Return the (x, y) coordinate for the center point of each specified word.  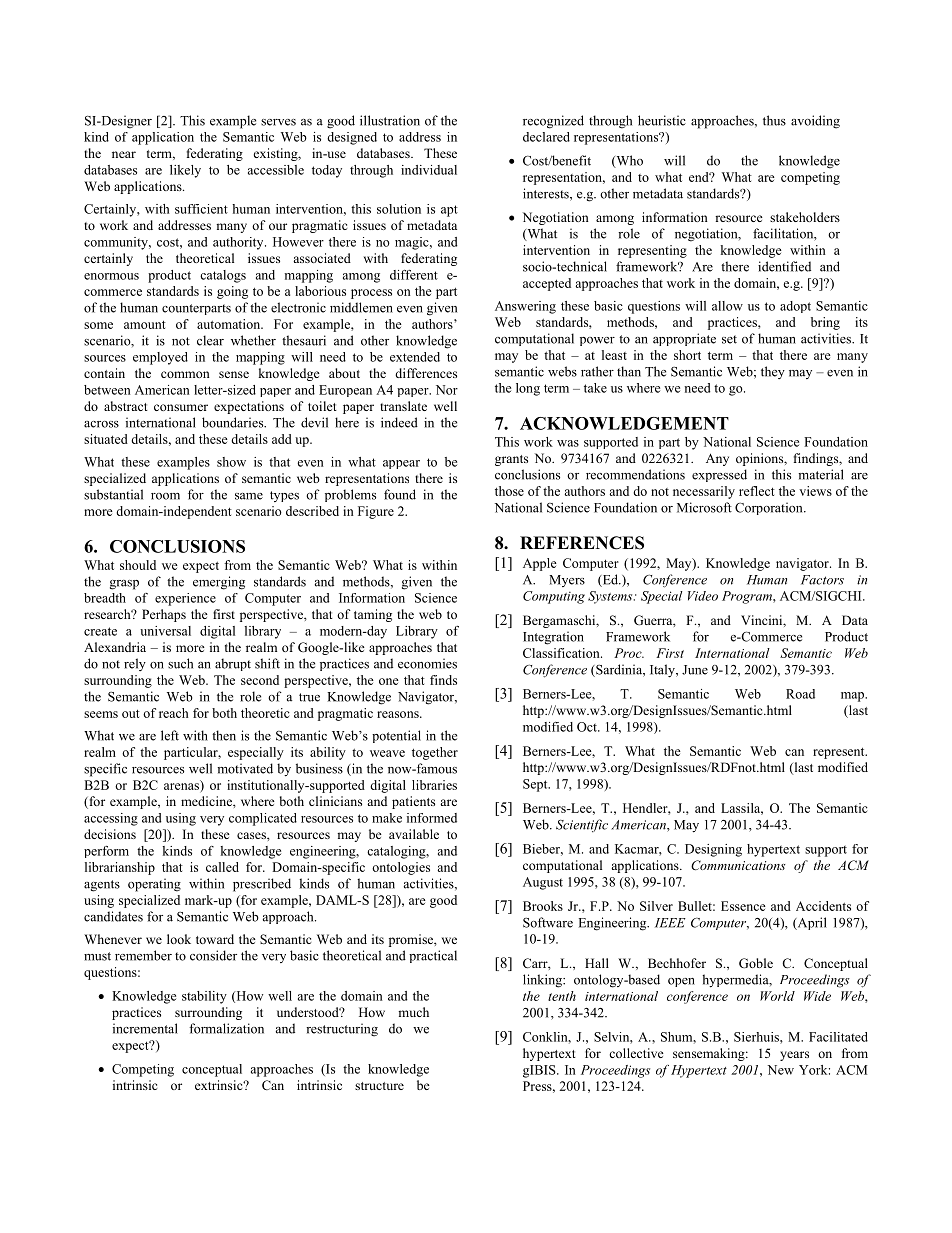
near (124, 154)
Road (800, 694)
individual (429, 170)
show (231, 462)
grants (511, 460)
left (170, 735)
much (413, 1012)
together (435, 753)
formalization (226, 1028)
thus (774, 120)
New (780, 1070)
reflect (757, 491)
